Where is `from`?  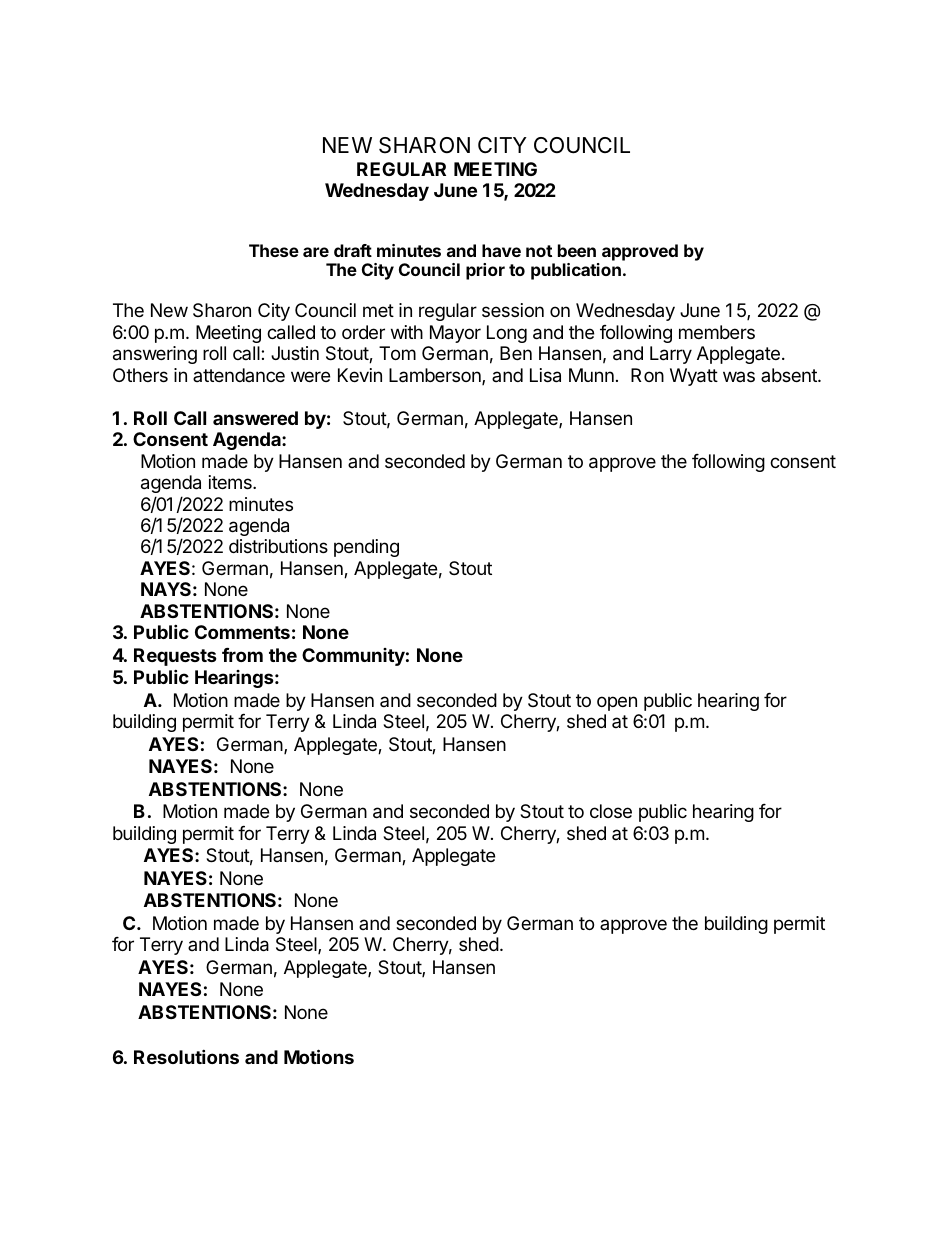
from is located at coordinates (242, 655).
